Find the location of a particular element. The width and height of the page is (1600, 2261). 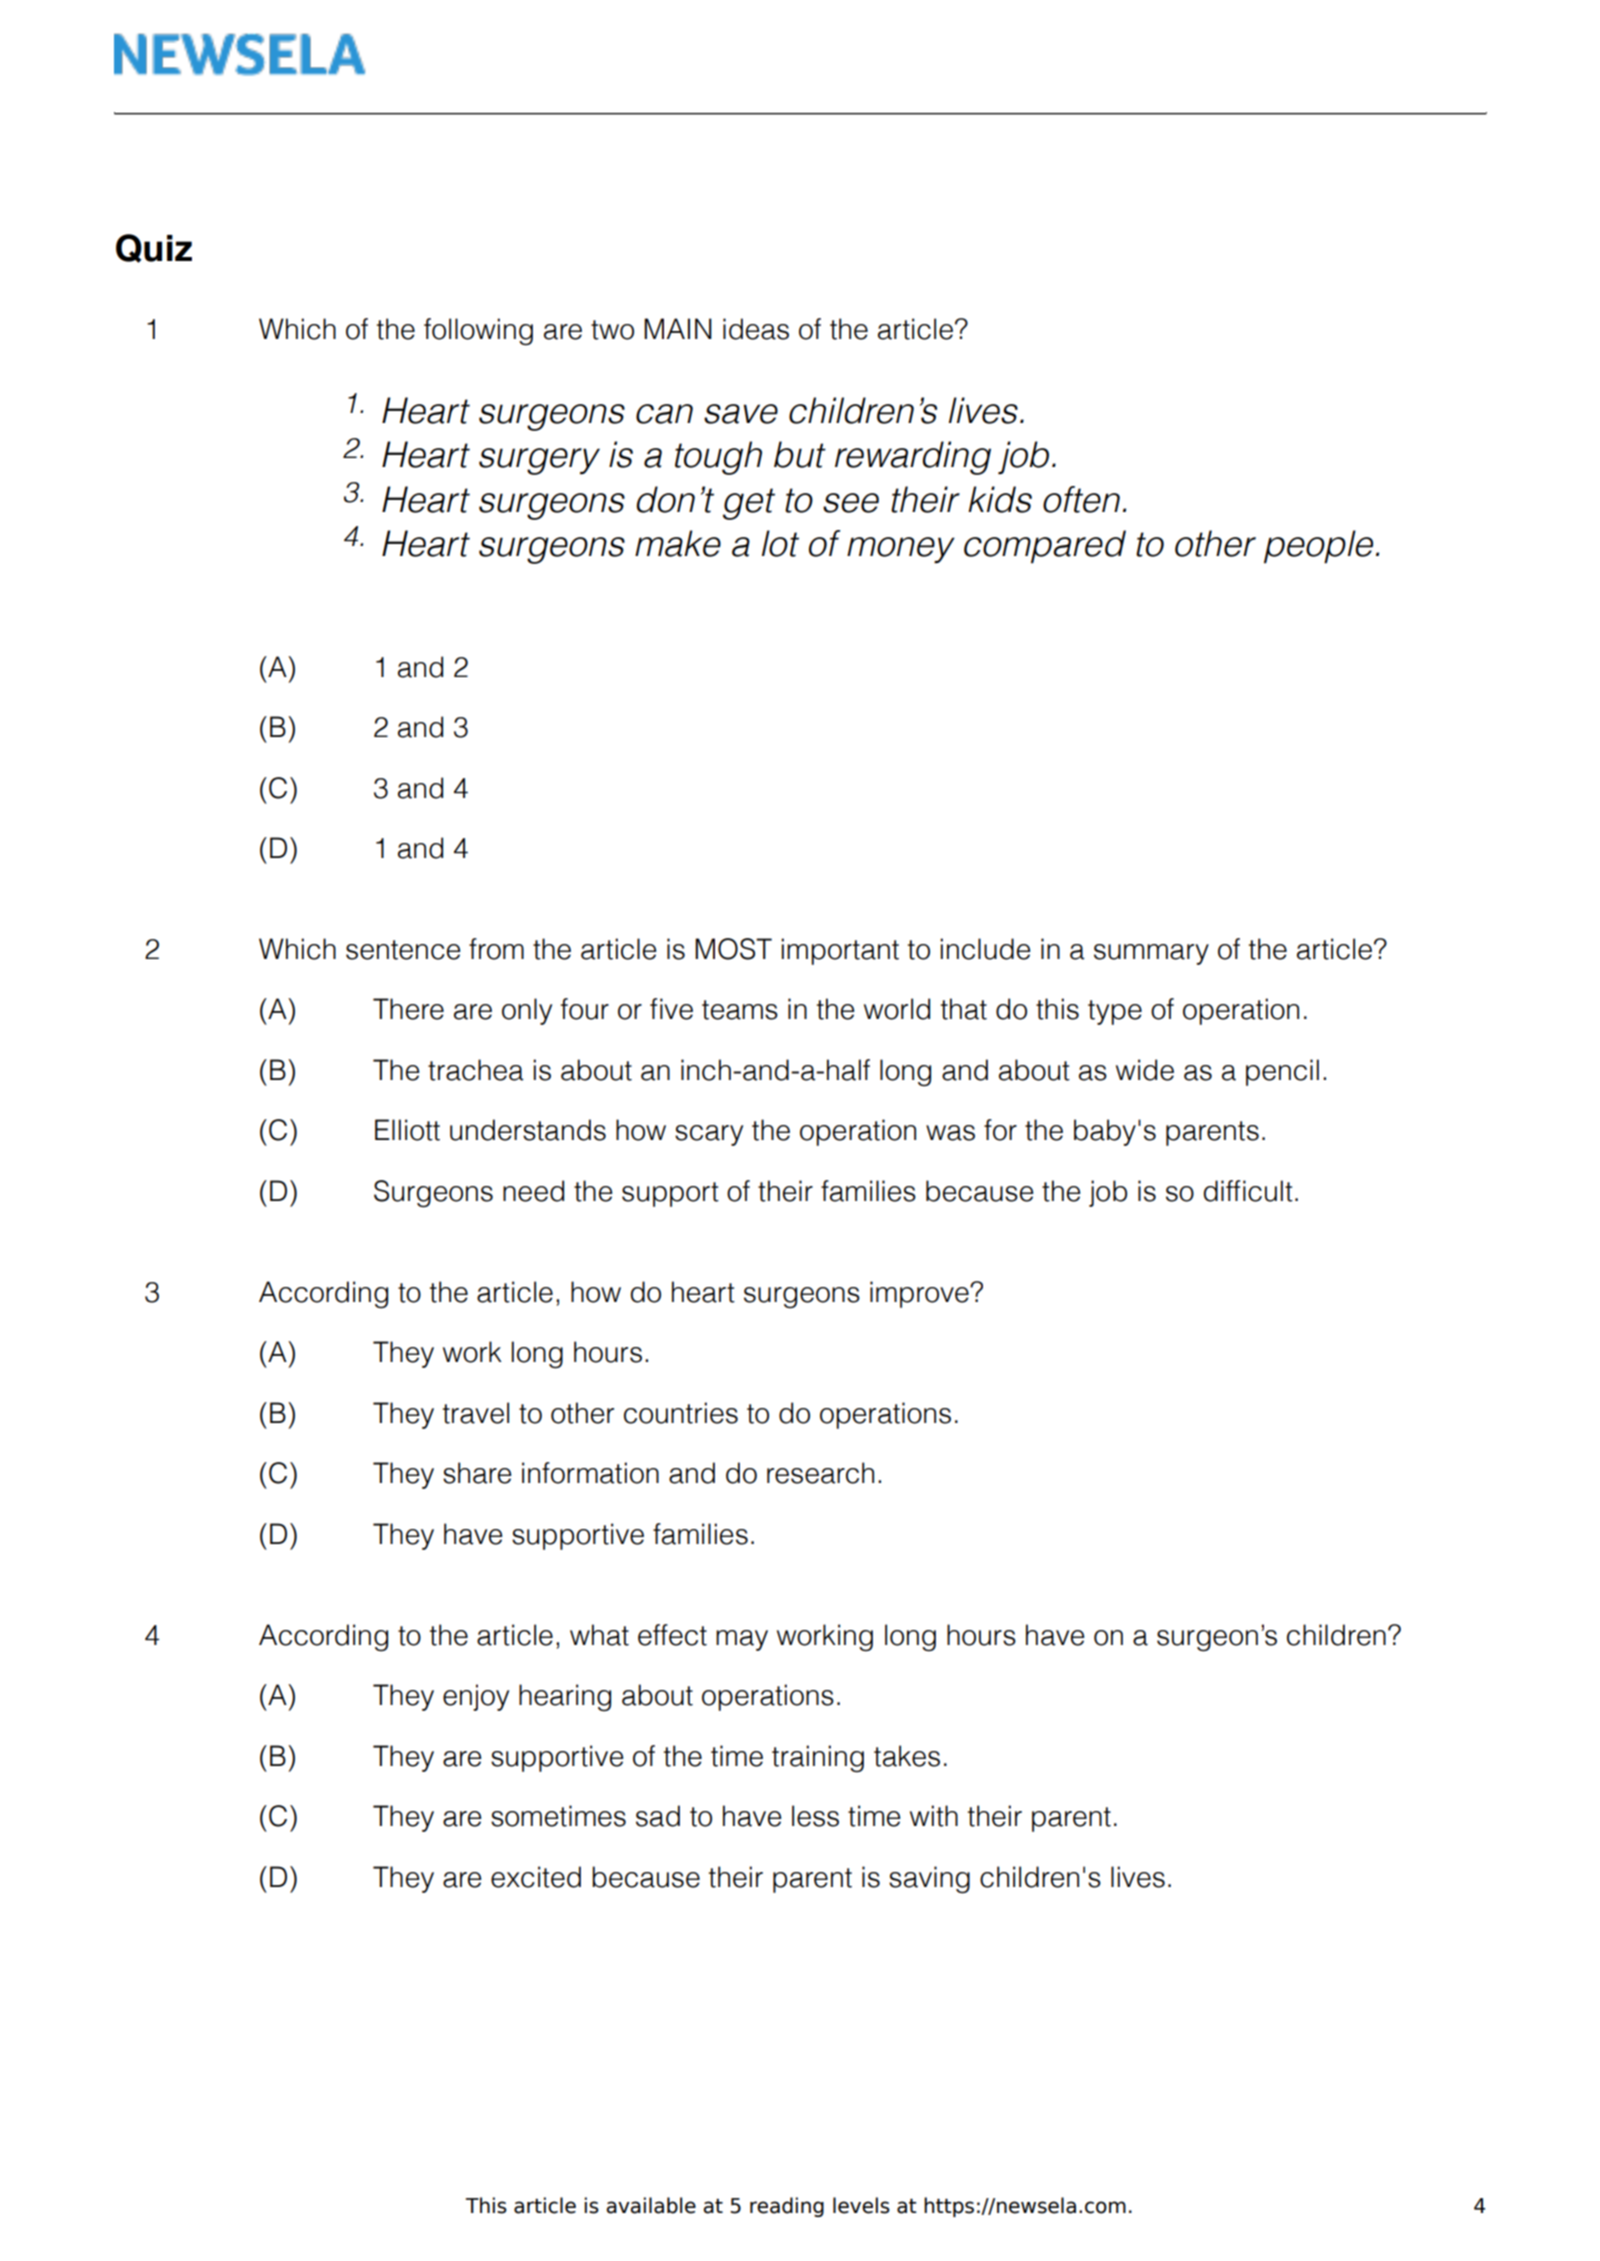

ideas is located at coordinates (756, 329).
